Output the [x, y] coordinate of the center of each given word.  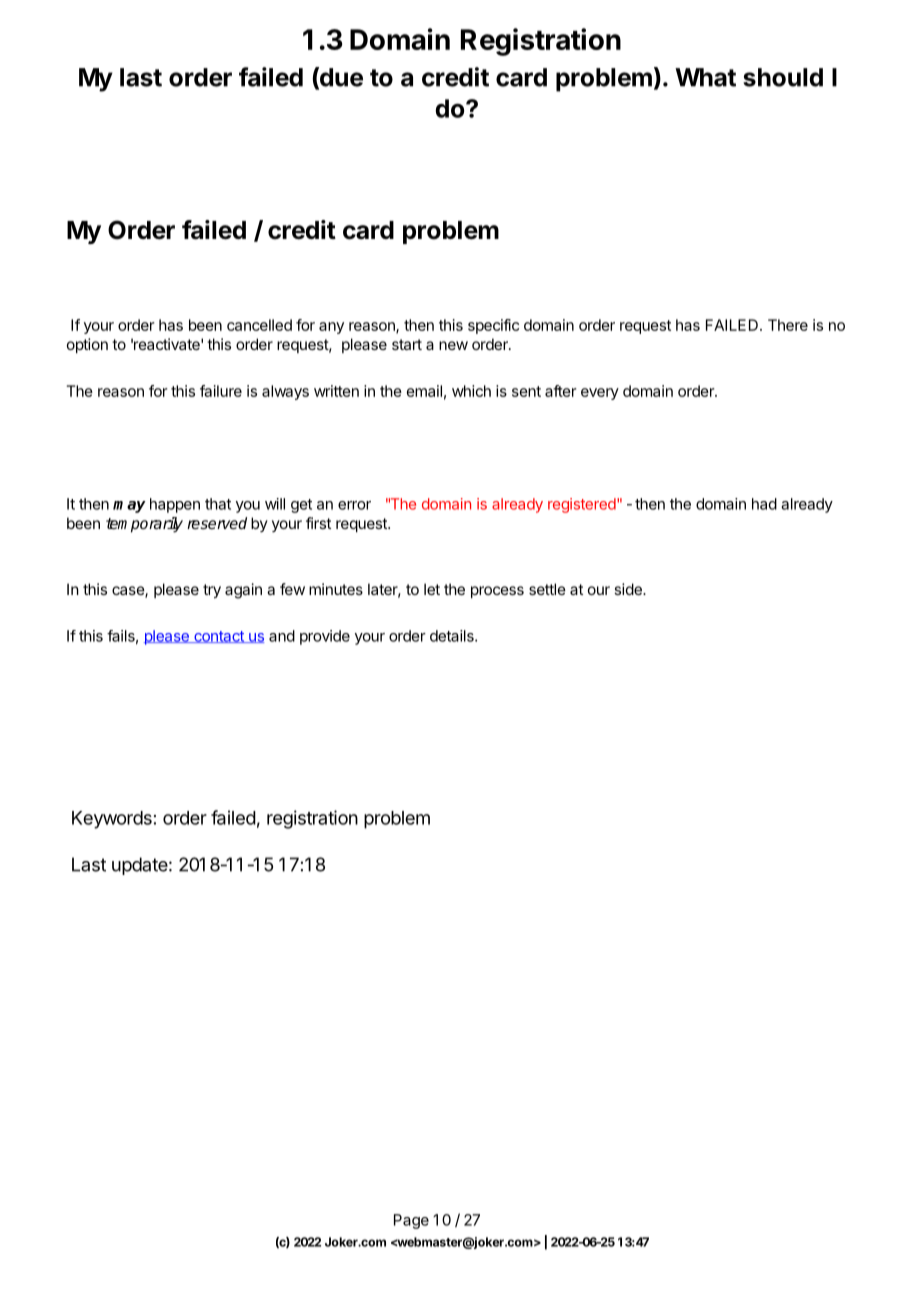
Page [411, 1221]
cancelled [259, 325]
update [140, 866]
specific [493, 326]
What [705, 77]
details [453, 636]
